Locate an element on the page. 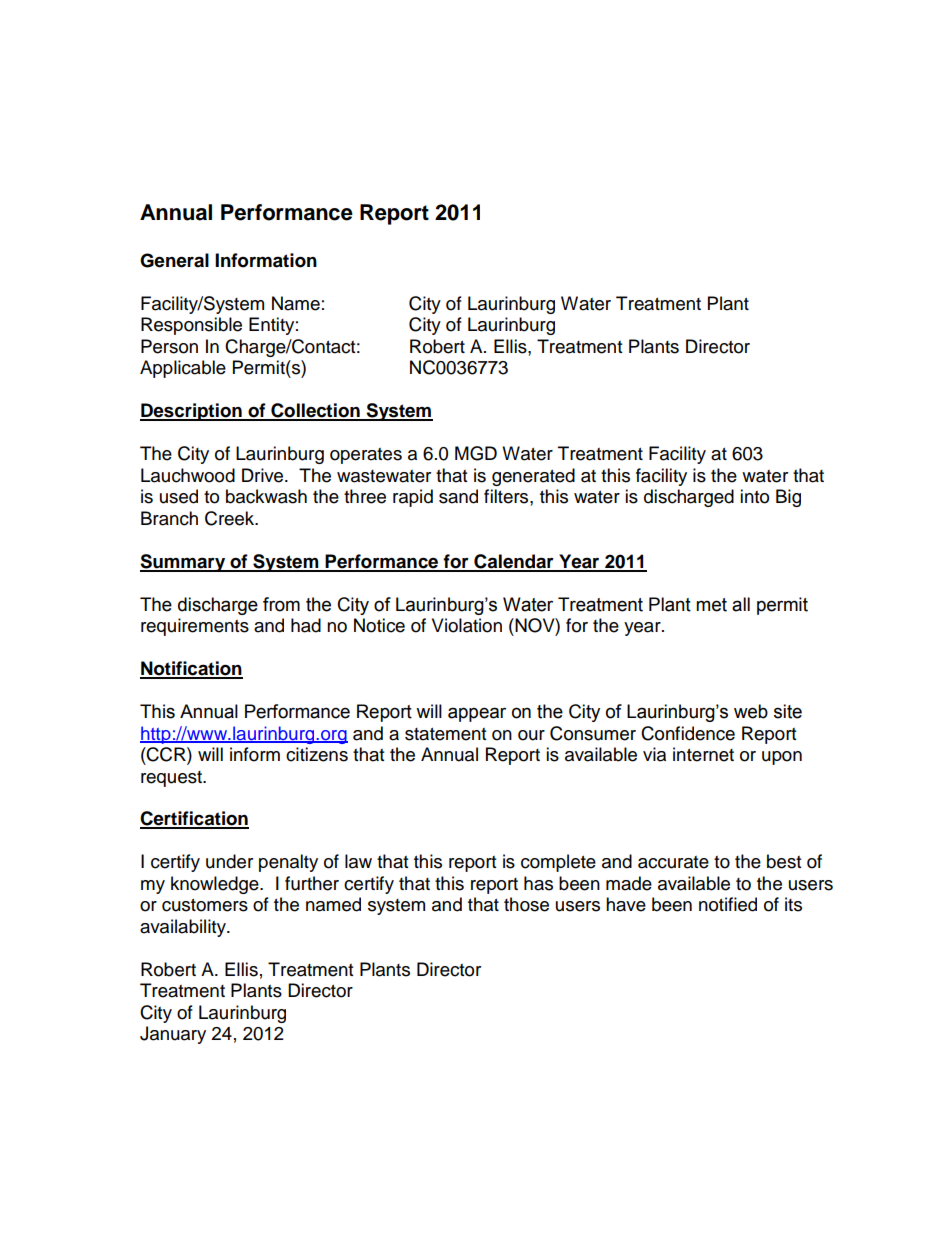 This image has width=952, height=1233. into is located at coordinates (754, 496).
